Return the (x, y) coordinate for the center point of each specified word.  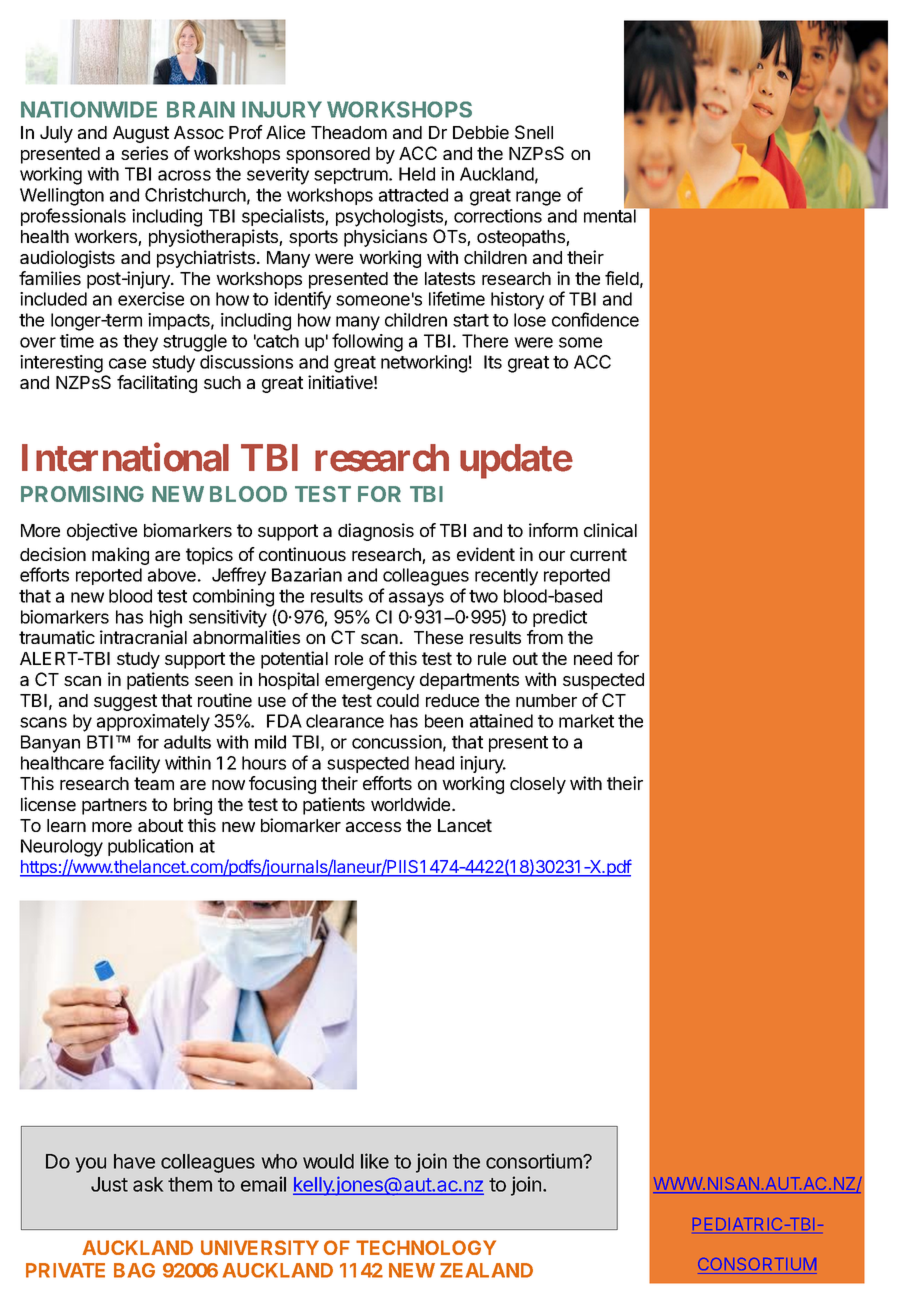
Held (417, 174)
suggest (125, 702)
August (141, 134)
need (593, 658)
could (398, 700)
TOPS (761, 90)
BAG (134, 1270)
